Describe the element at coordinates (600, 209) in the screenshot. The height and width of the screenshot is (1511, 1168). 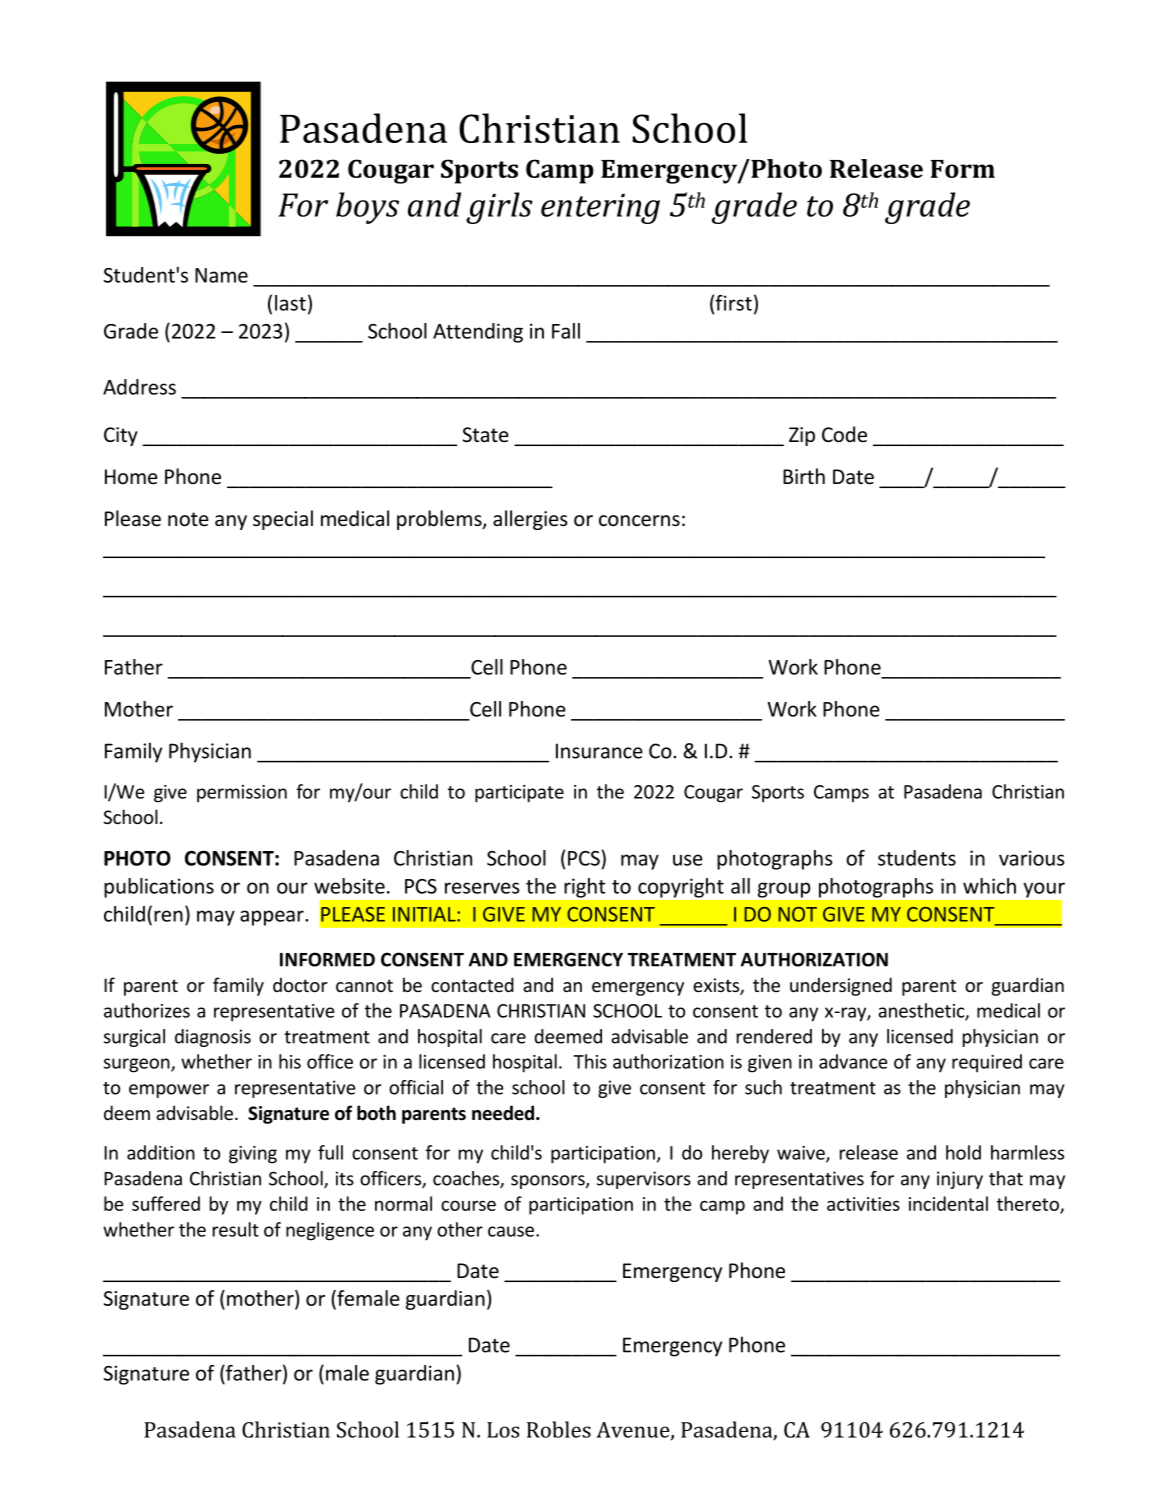
I see `entering` at that location.
